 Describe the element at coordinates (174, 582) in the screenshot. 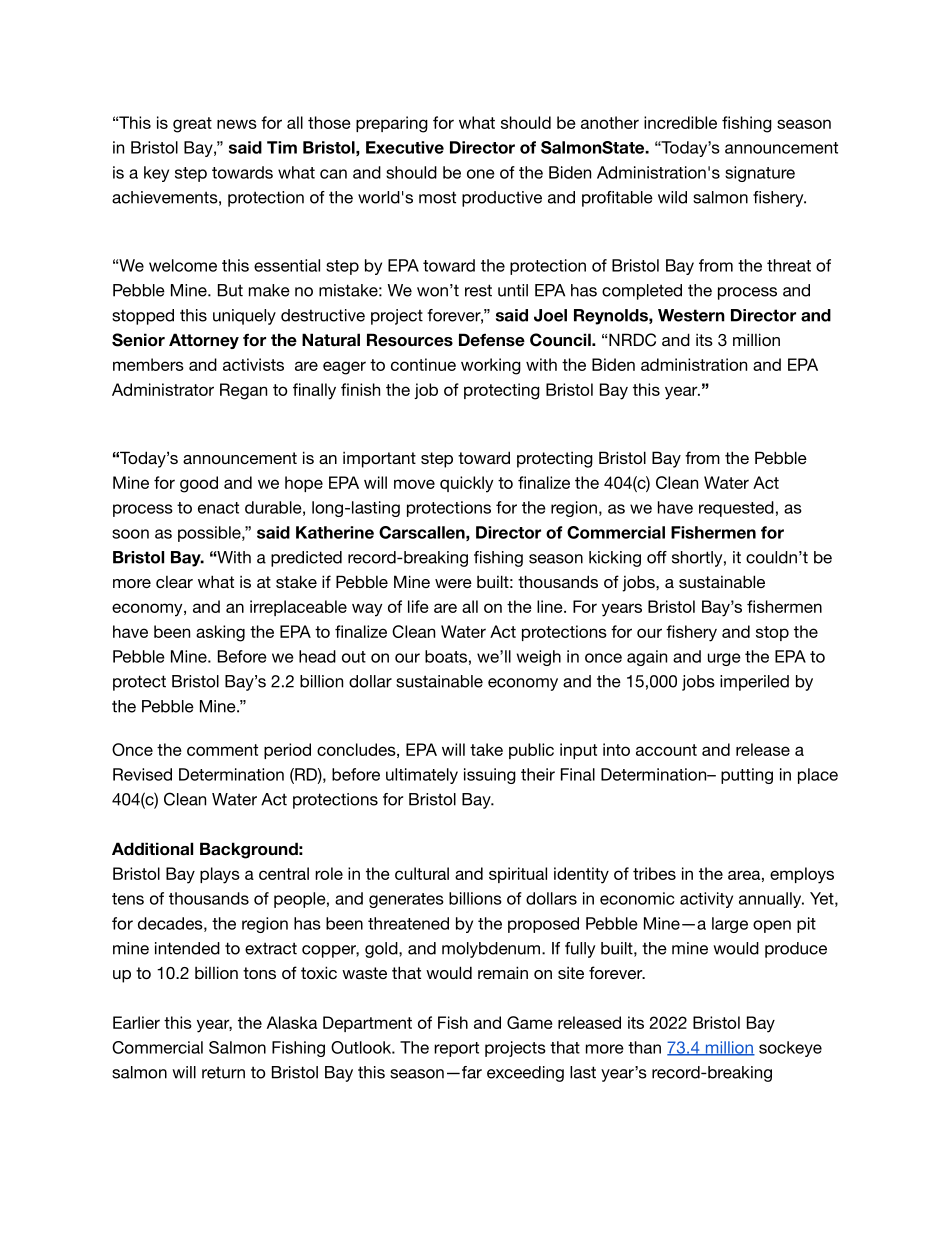

I see `clear` at that location.
